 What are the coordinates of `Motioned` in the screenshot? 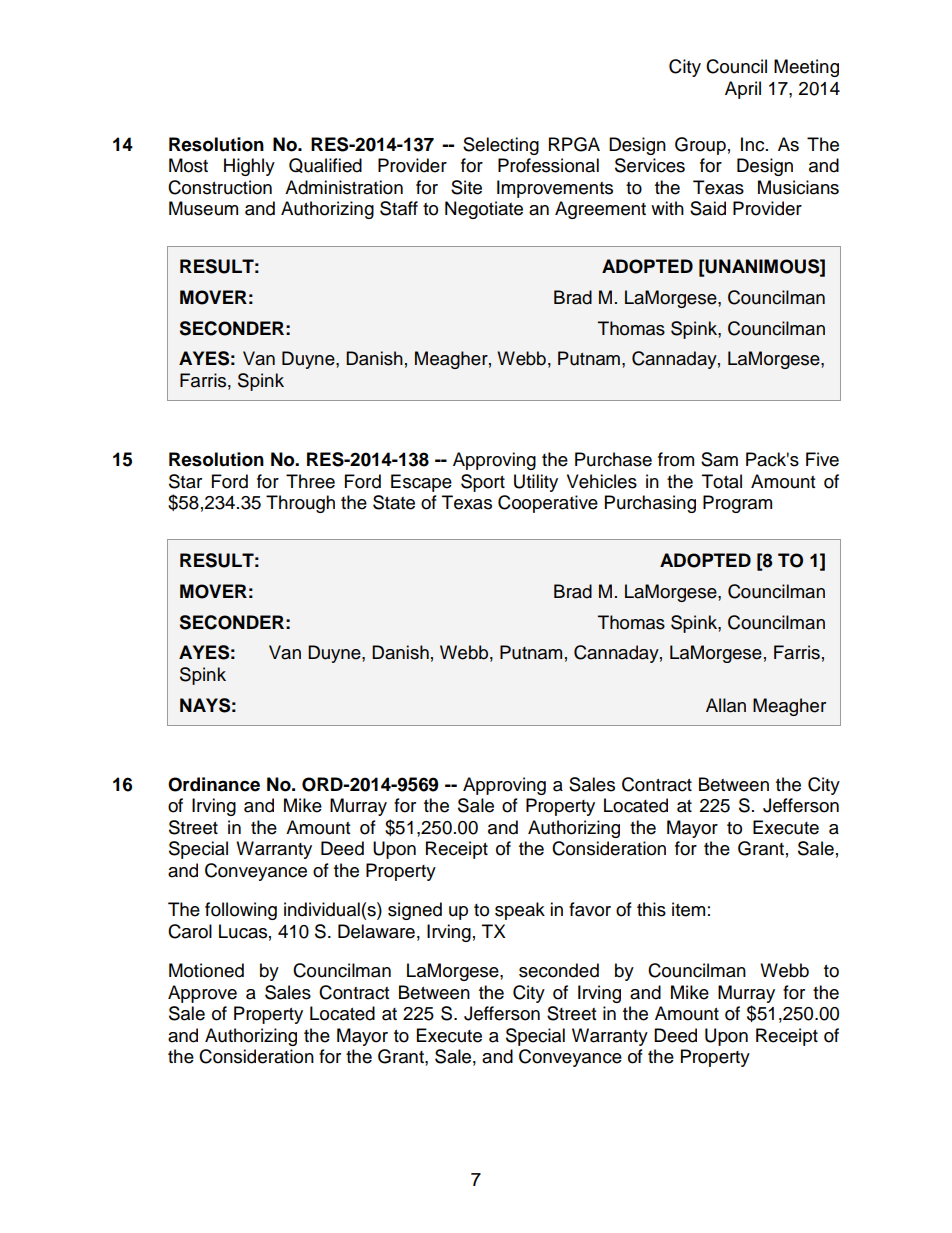 It's located at (206, 970).
